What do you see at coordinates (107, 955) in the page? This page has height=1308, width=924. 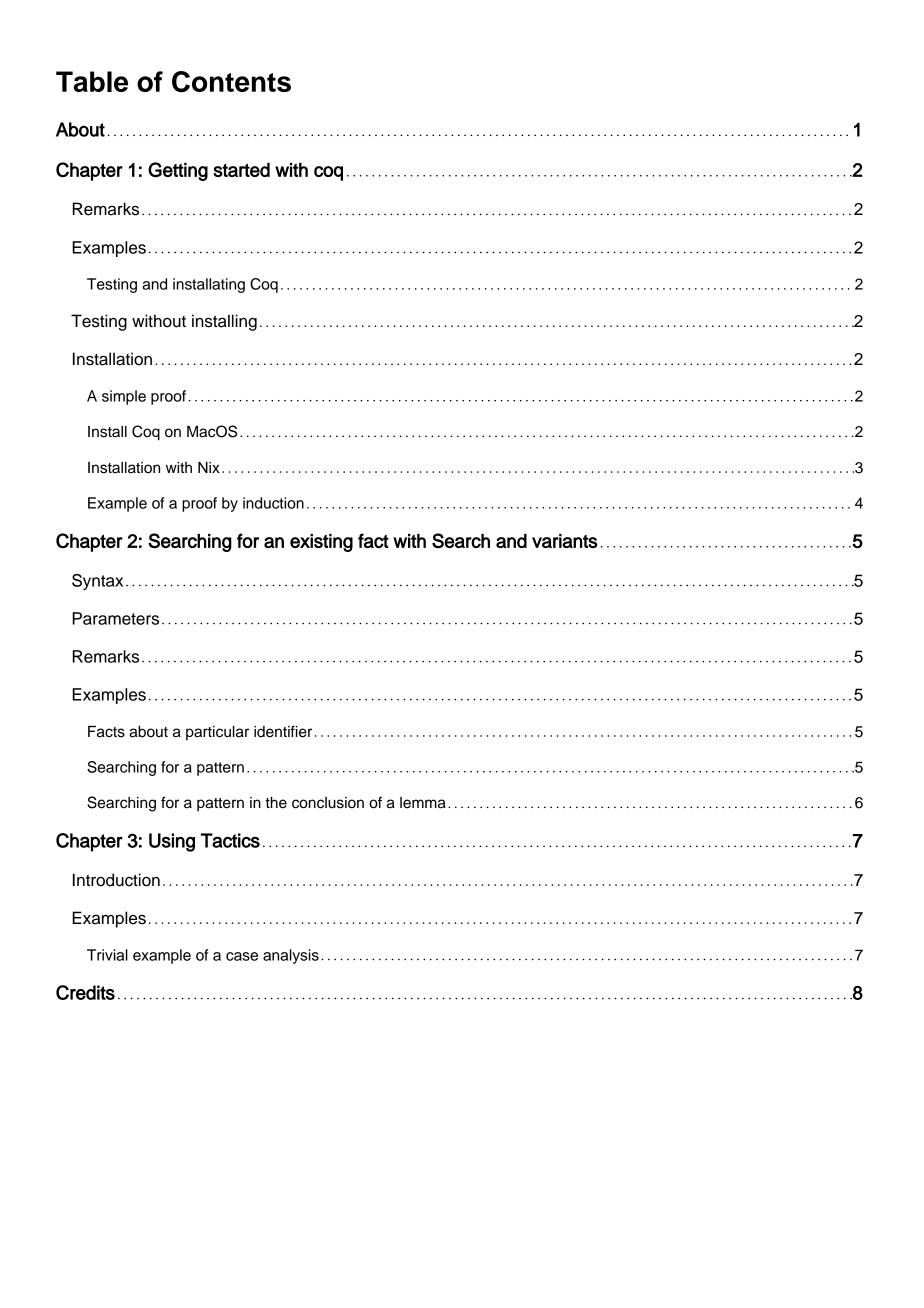 I see `Trivial` at bounding box center [107, 955].
